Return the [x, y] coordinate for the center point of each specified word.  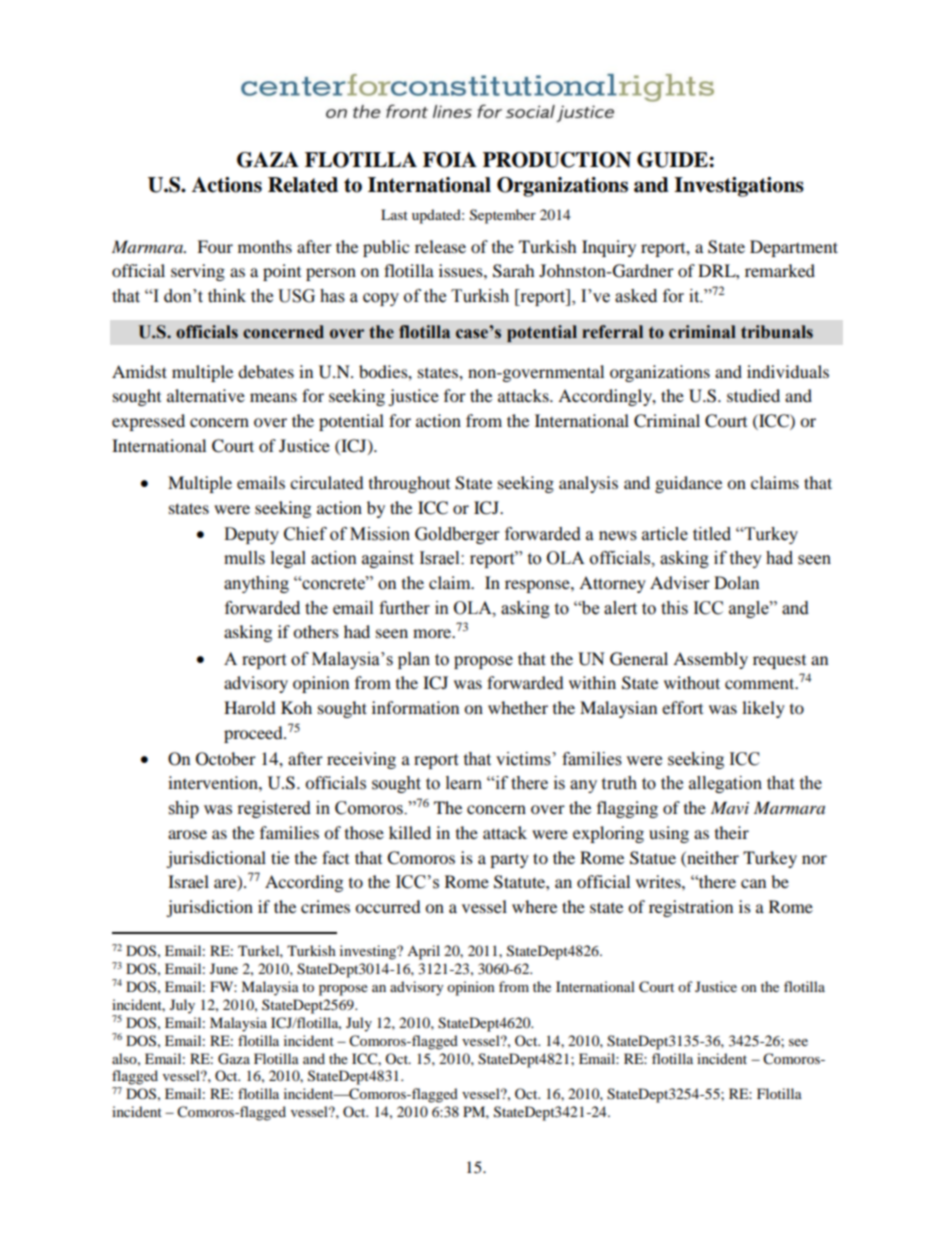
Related [303, 185]
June [224, 968]
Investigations [739, 187]
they [745, 559]
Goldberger [457, 535]
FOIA [450, 160]
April [423, 952]
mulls [244, 558]
